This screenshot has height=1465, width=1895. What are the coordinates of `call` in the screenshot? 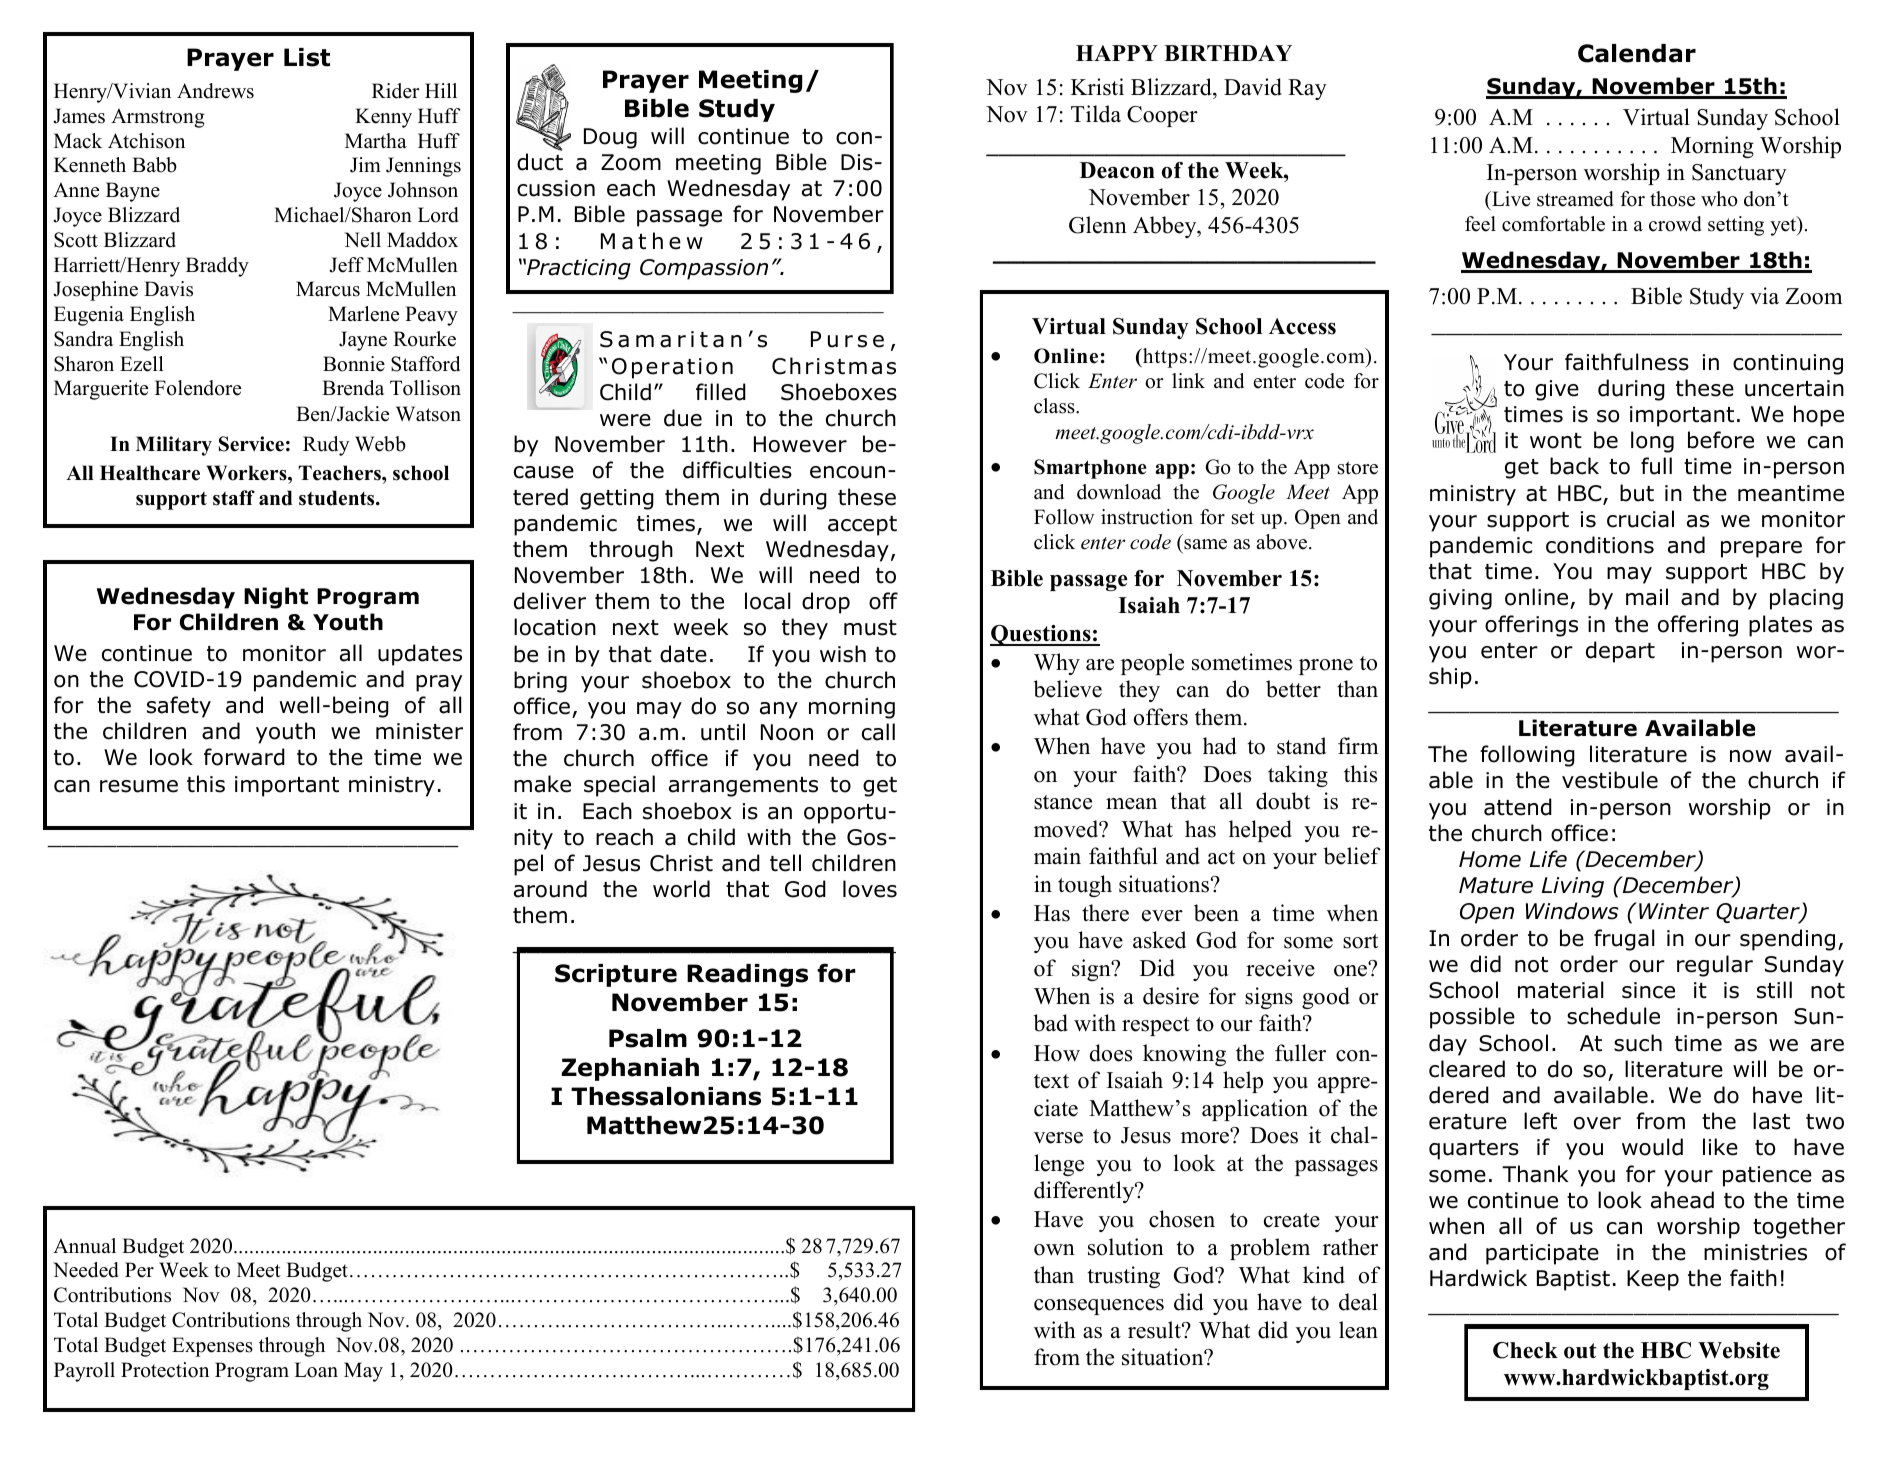 It's located at (878, 732).
